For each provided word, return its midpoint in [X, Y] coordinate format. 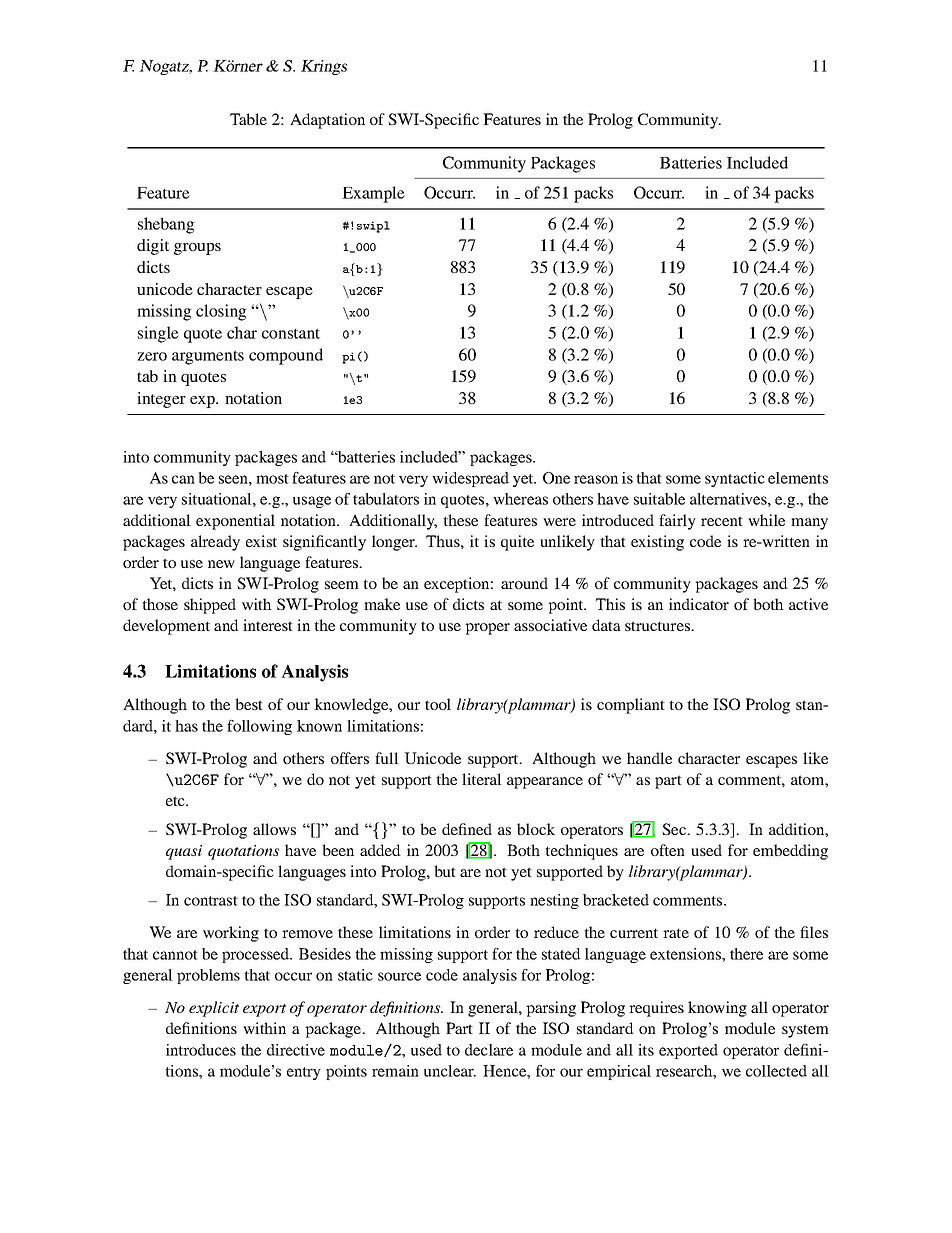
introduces [201, 1050]
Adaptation [327, 121]
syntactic [735, 479]
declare [489, 1050]
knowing [717, 1009]
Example [373, 194]
